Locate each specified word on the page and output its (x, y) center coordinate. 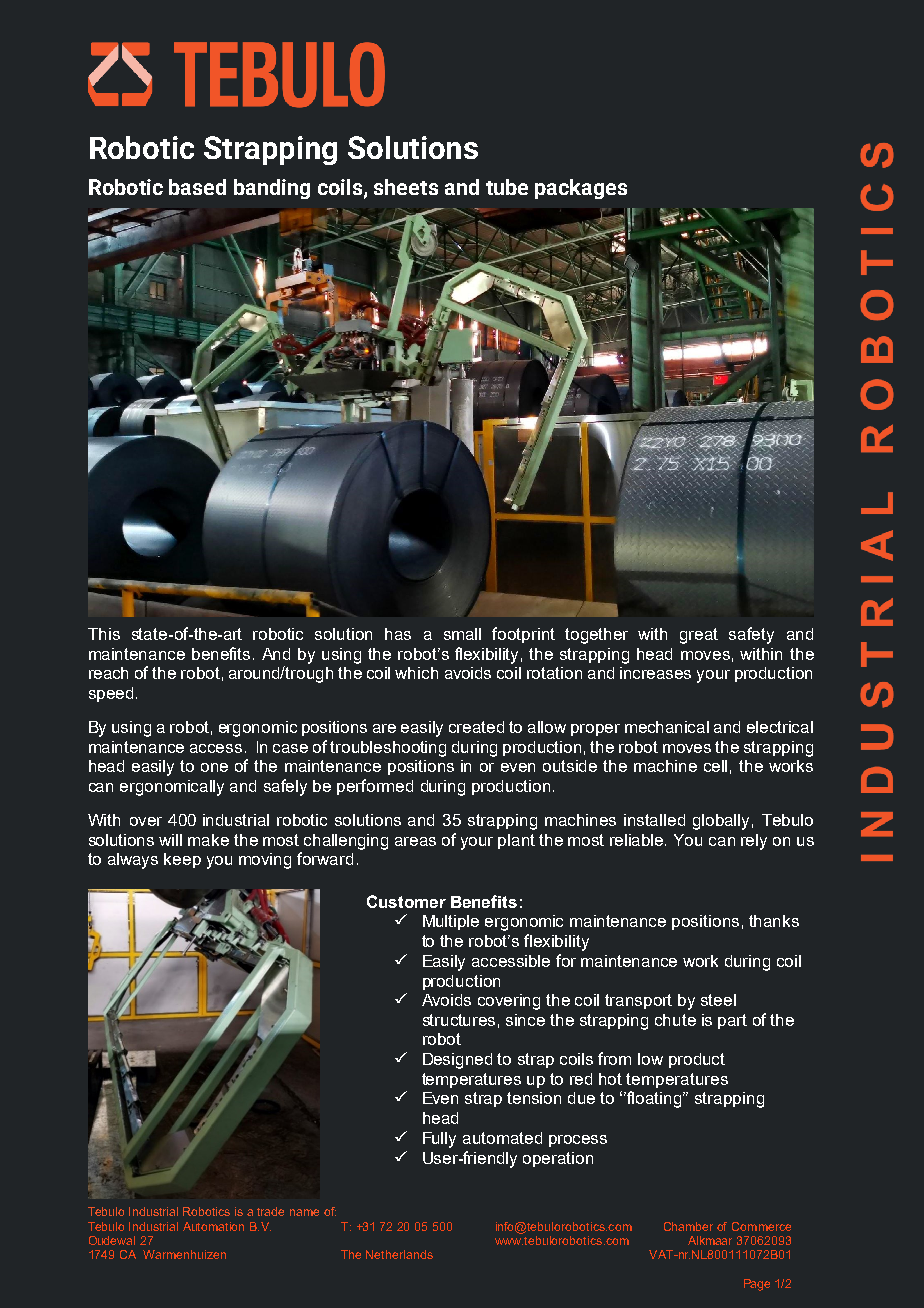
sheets (406, 187)
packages (581, 189)
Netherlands (399, 1254)
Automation (213, 1226)
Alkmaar (710, 1240)
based (197, 187)
